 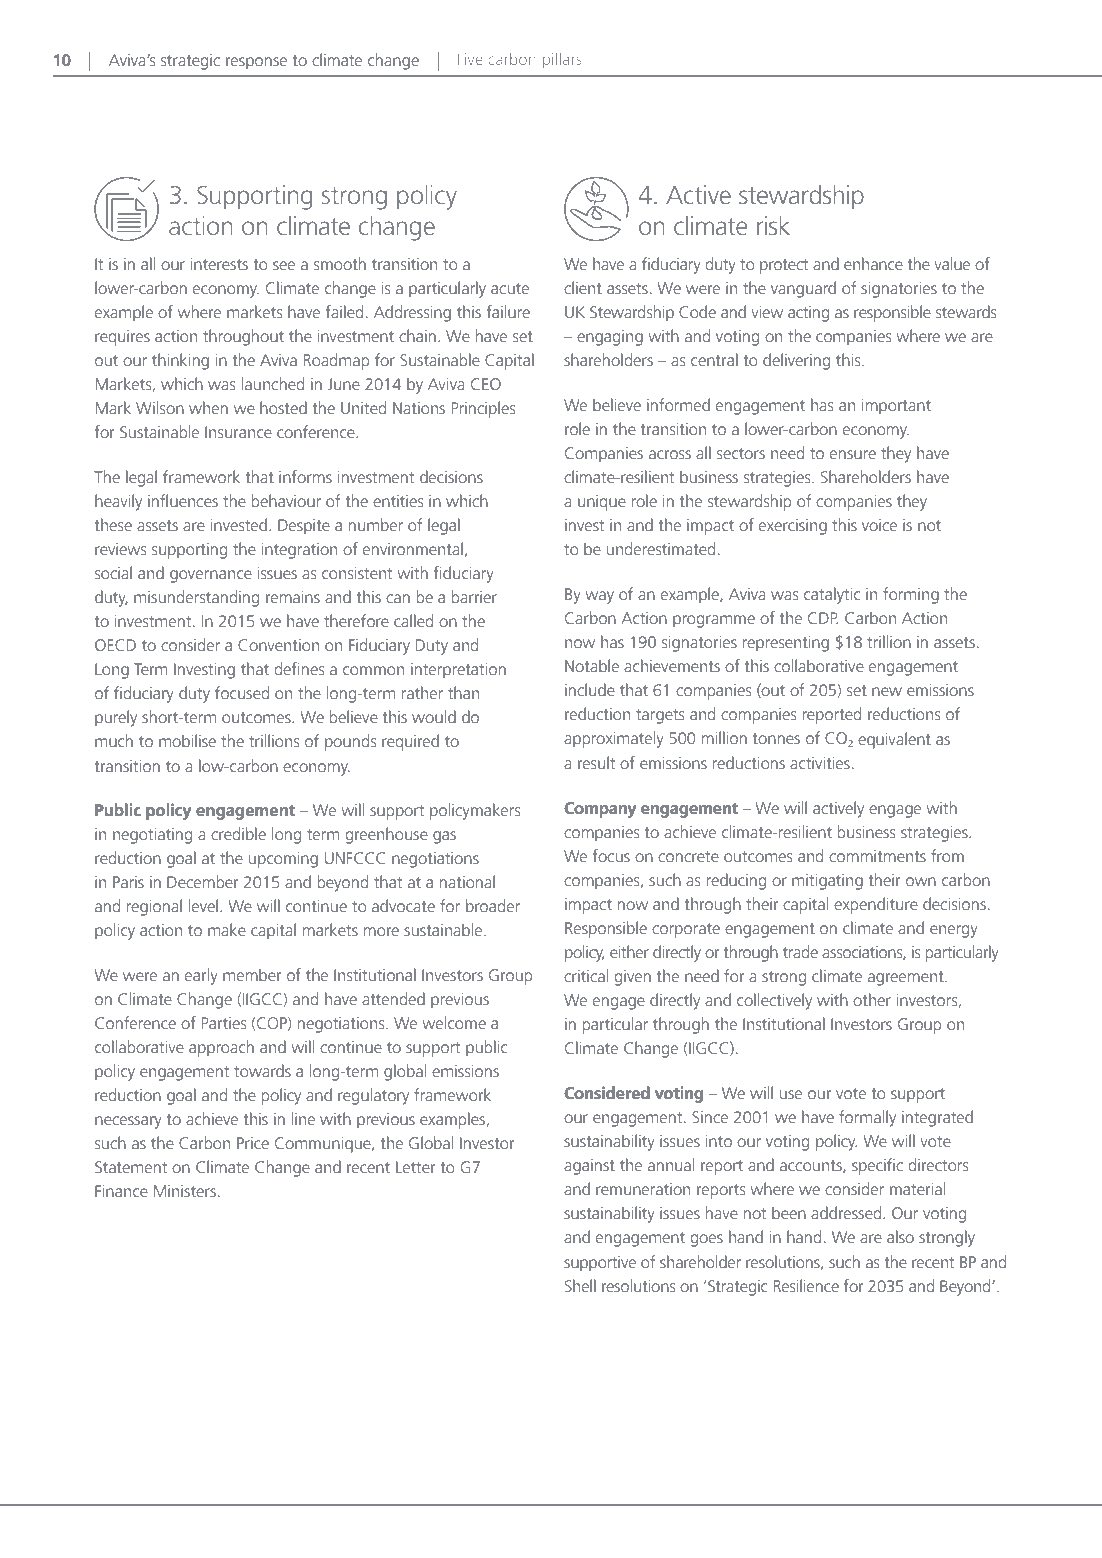 What do you see at coordinates (474, 596) in the screenshot?
I see `barrier` at bounding box center [474, 596].
